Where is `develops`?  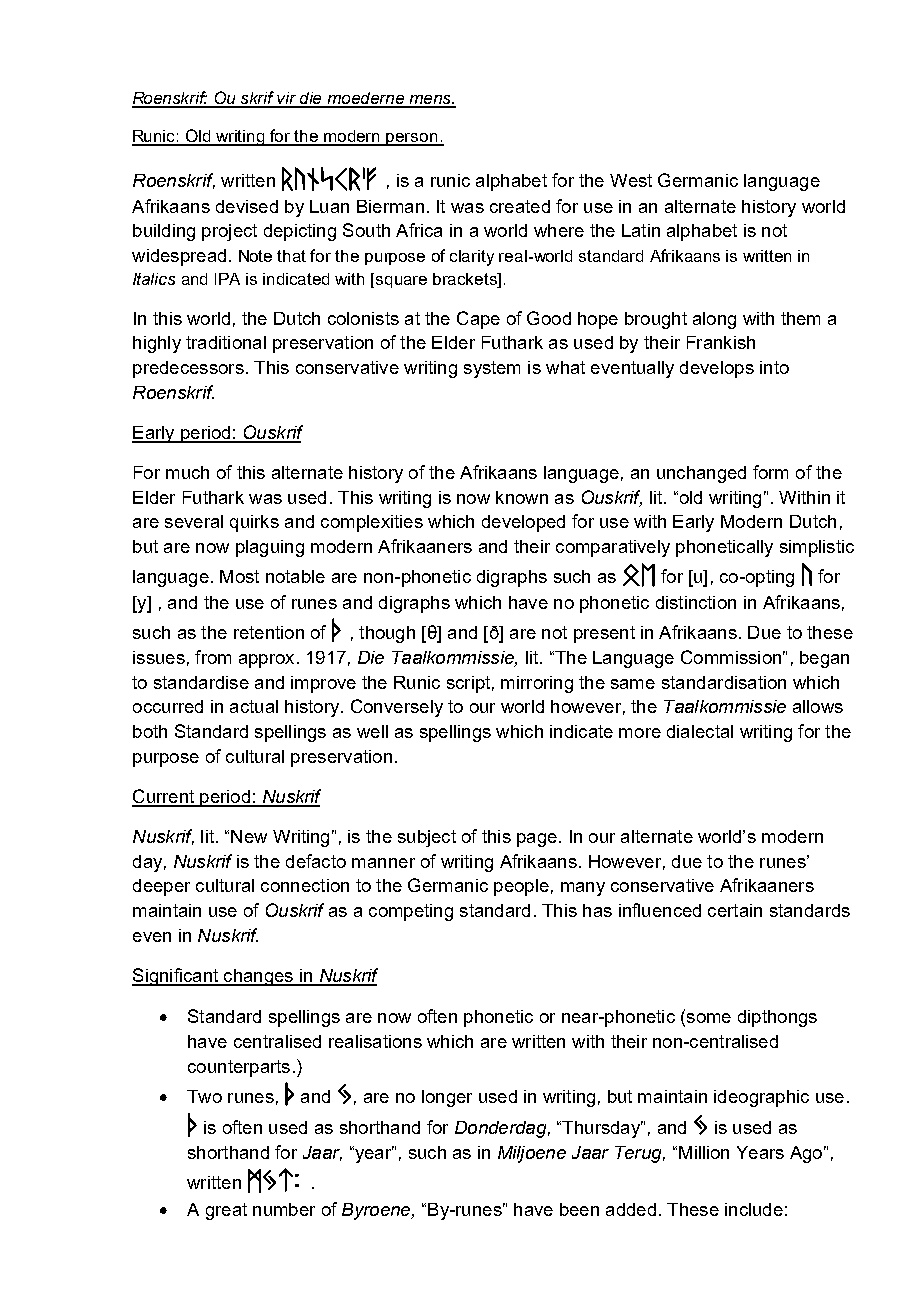
develops is located at coordinates (717, 369).
